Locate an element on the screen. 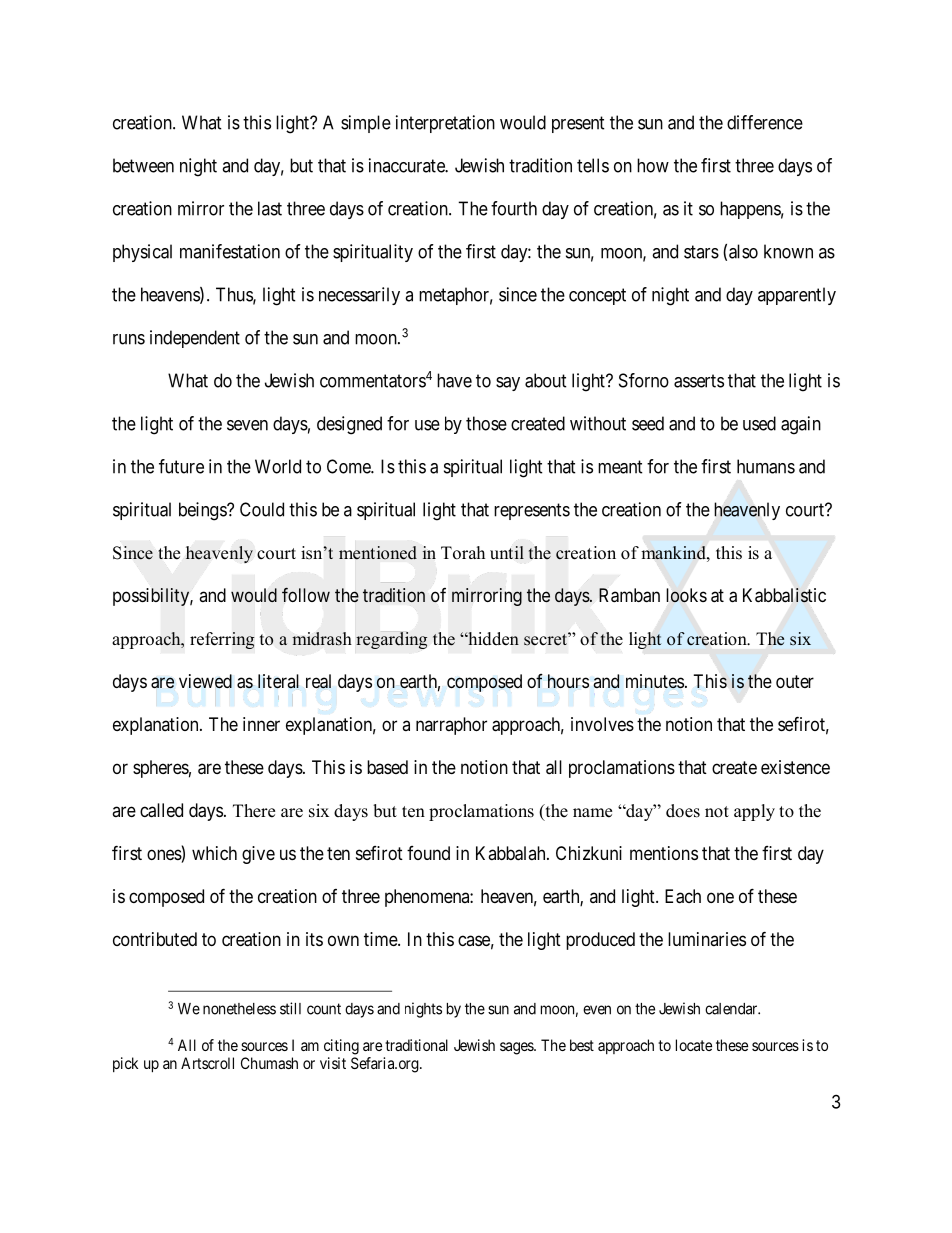 This screenshot has height=1233, width=952. independent is located at coordinates (195, 339).
